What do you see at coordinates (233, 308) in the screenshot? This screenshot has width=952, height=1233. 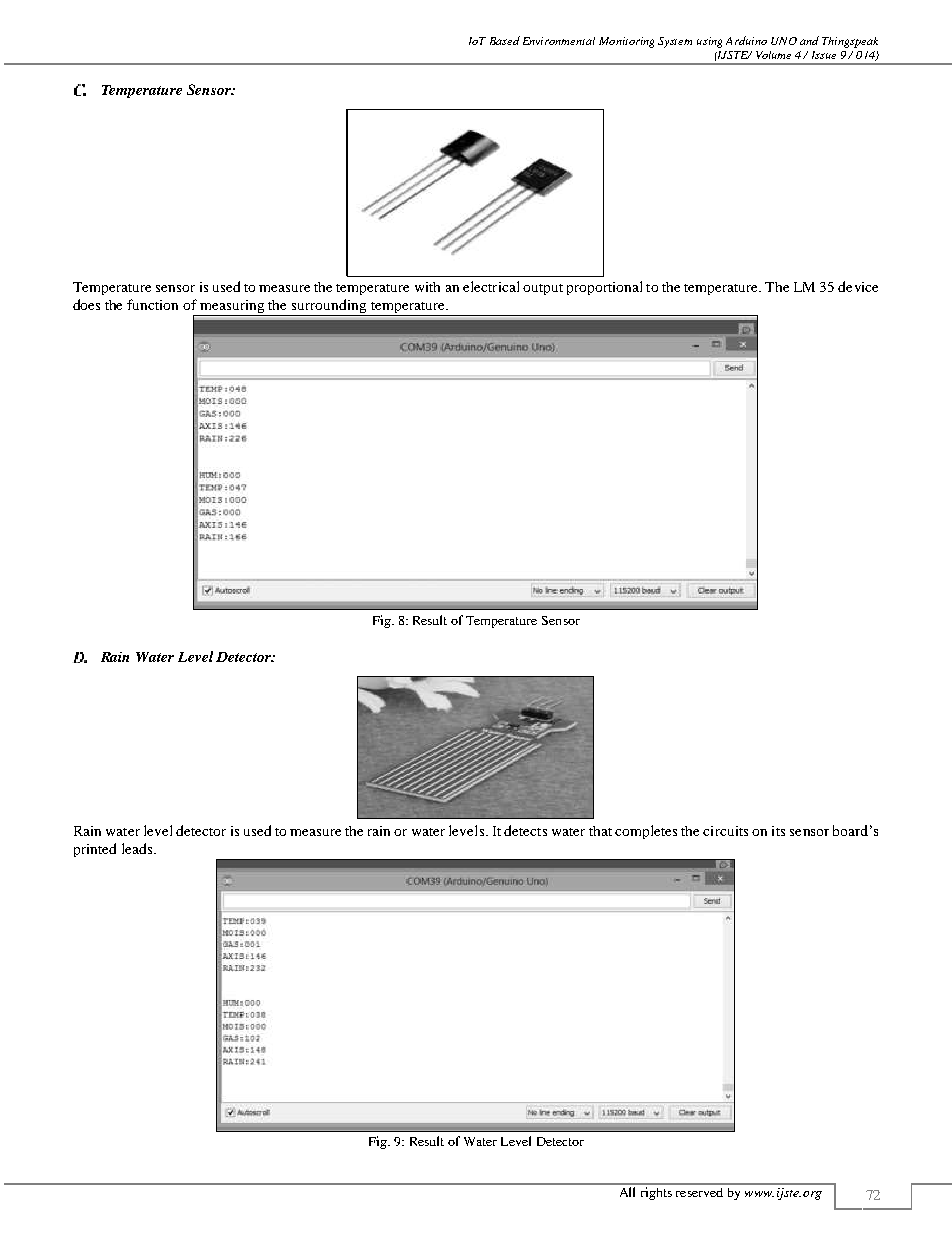 I see `measuring` at bounding box center [233, 308].
